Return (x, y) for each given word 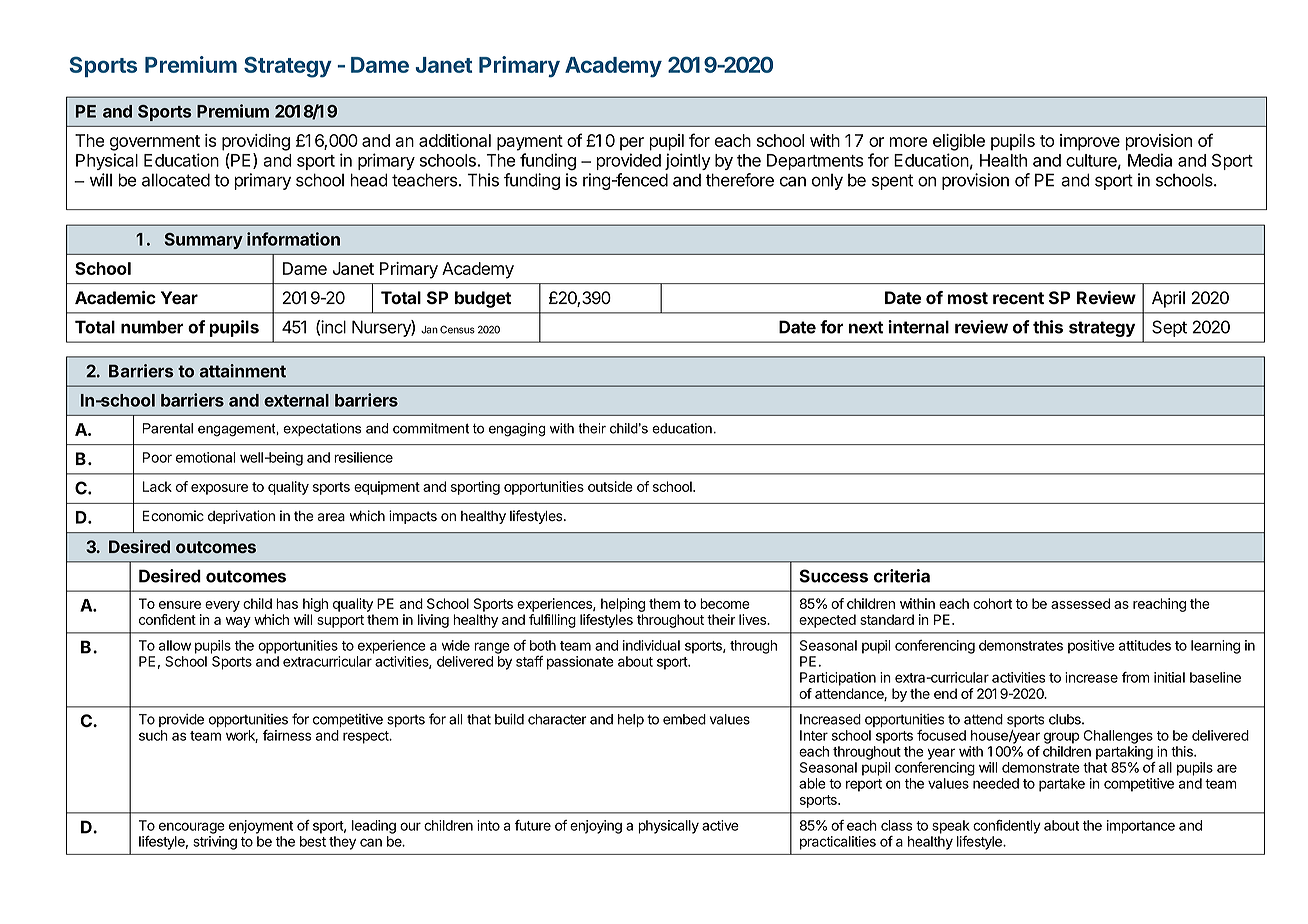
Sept (1169, 328)
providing (256, 142)
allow (175, 645)
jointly (688, 161)
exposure (219, 489)
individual (651, 645)
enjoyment (261, 827)
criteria (902, 576)
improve (1090, 142)
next (866, 327)
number (152, 327)
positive (1091, 647)
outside (610, 486)
